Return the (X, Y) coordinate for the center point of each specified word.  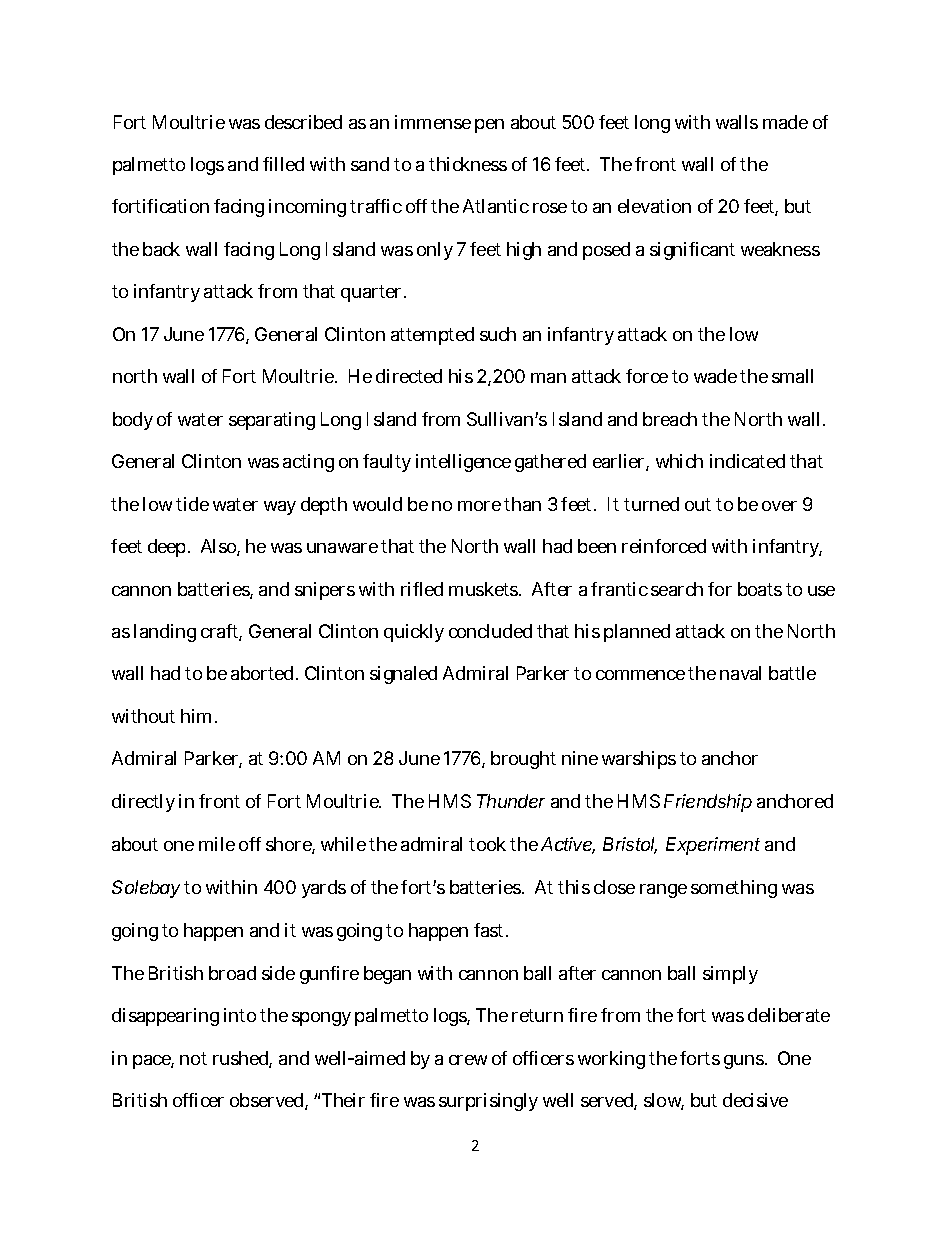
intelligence (463, 463)
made (785, 122)
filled (283, 164)
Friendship (708, 803)
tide (192, 504)
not (193, 1058)
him (198, 716)
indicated (747, 461)
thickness (468, 164)
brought (523, 760)
